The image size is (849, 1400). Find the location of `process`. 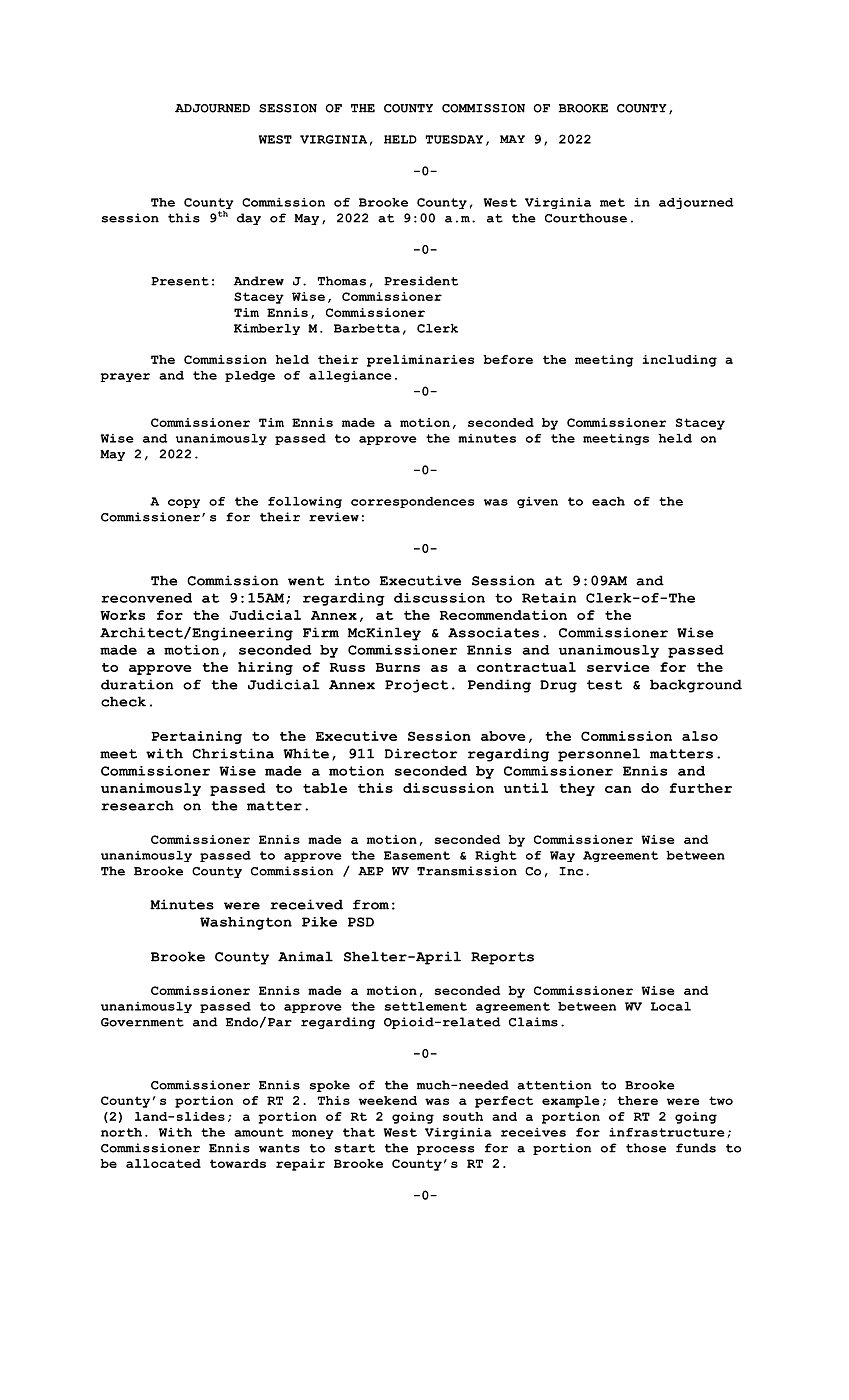

process is located at coordinates (445, 1150).
